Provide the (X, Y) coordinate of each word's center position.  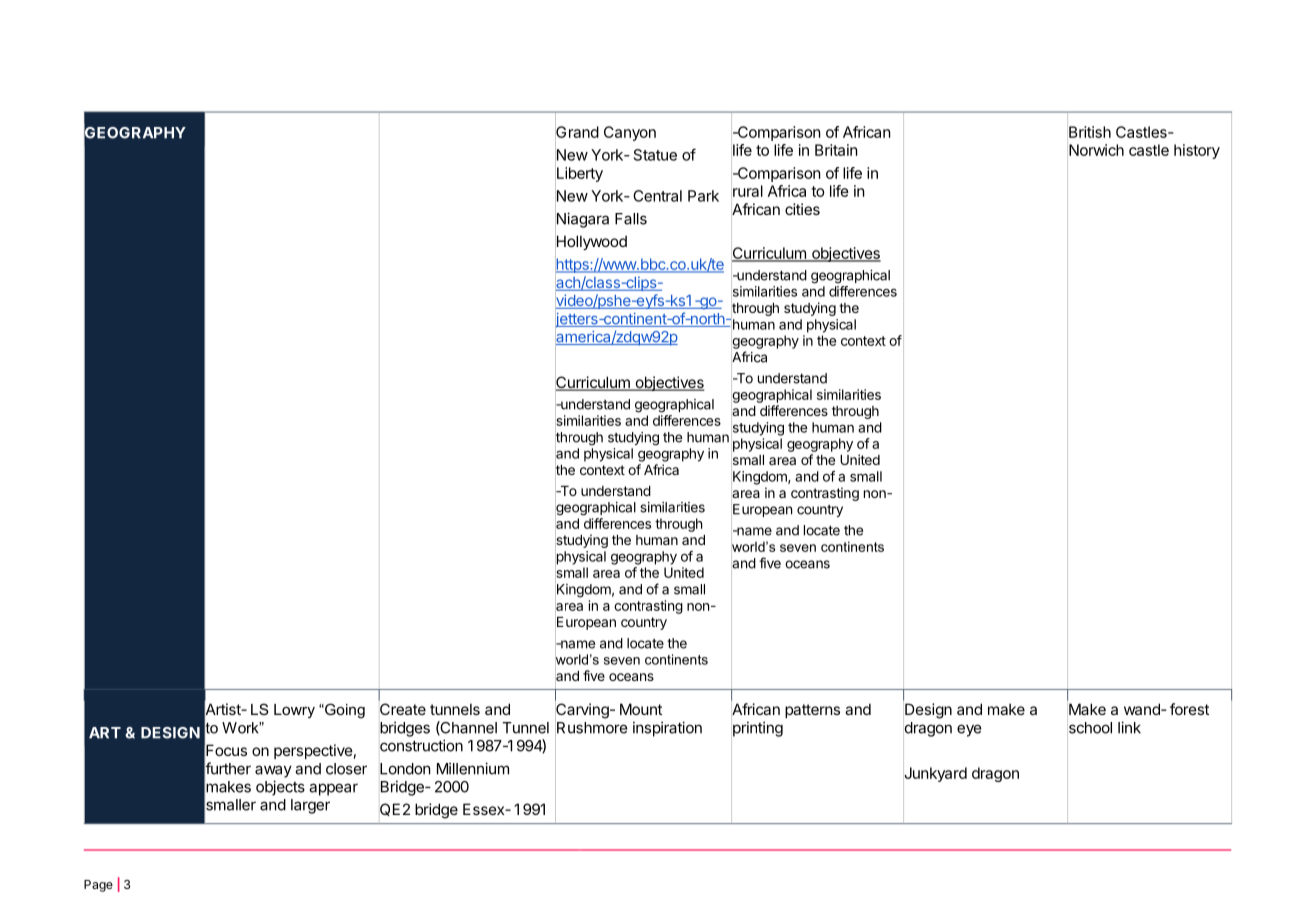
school (1090, 728)
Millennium (473, 768)
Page (98, 886)
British (1090, 132)
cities (802, 209)
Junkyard (935, 774)
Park (703, 196)
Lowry (294, 711)
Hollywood (591, 243)
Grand (577, 132)
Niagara (582, 220)
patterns (812, 711)
